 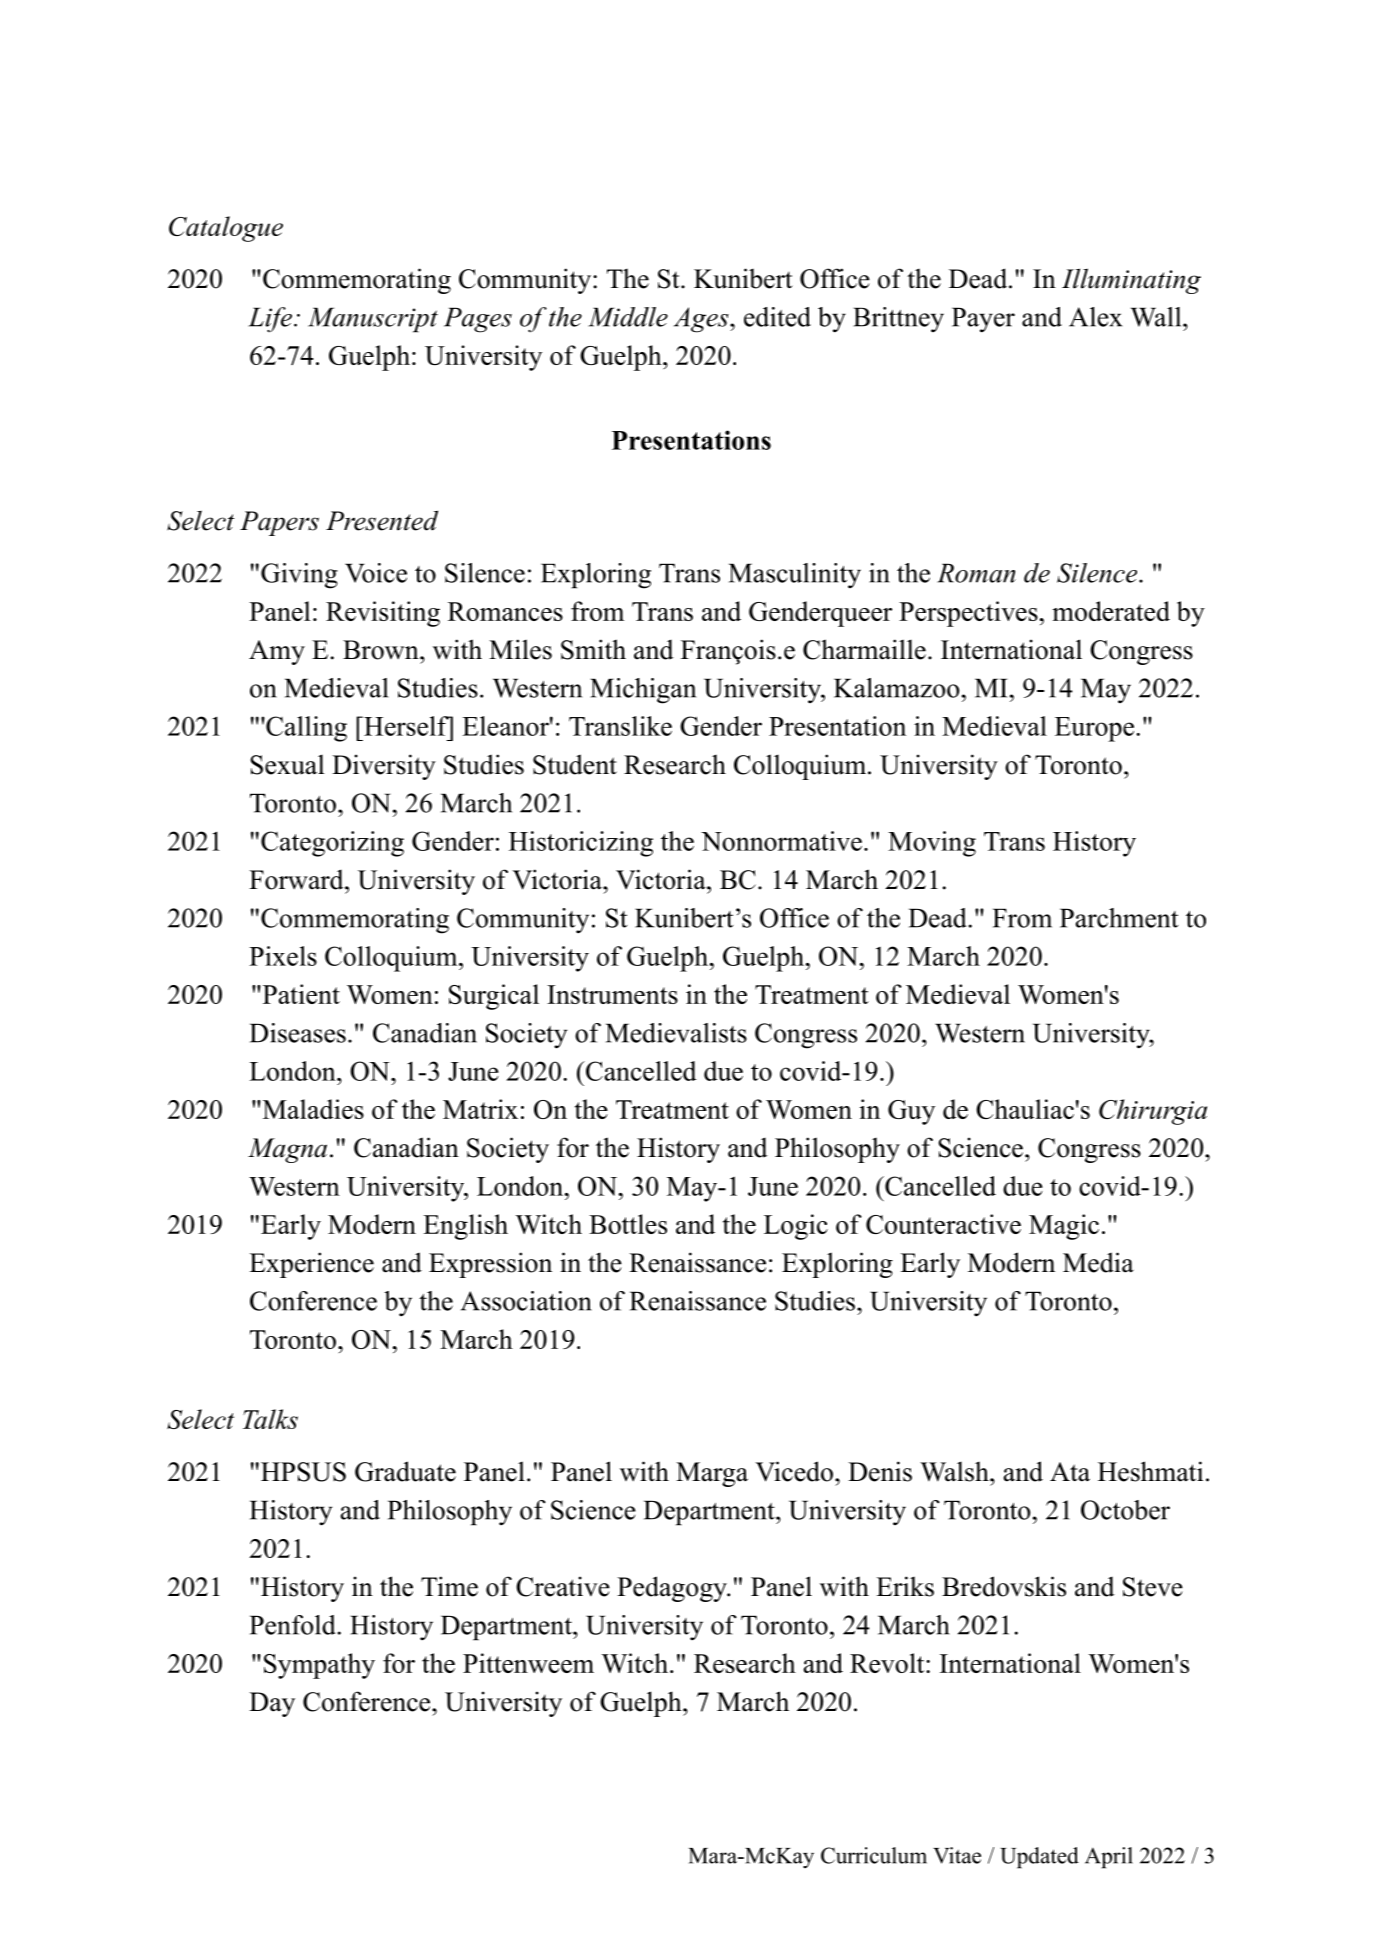 What do you see at coordinates (874, 1855) in the screenshot?
I see `Curriculum` at bounding box center [874, 1855].
